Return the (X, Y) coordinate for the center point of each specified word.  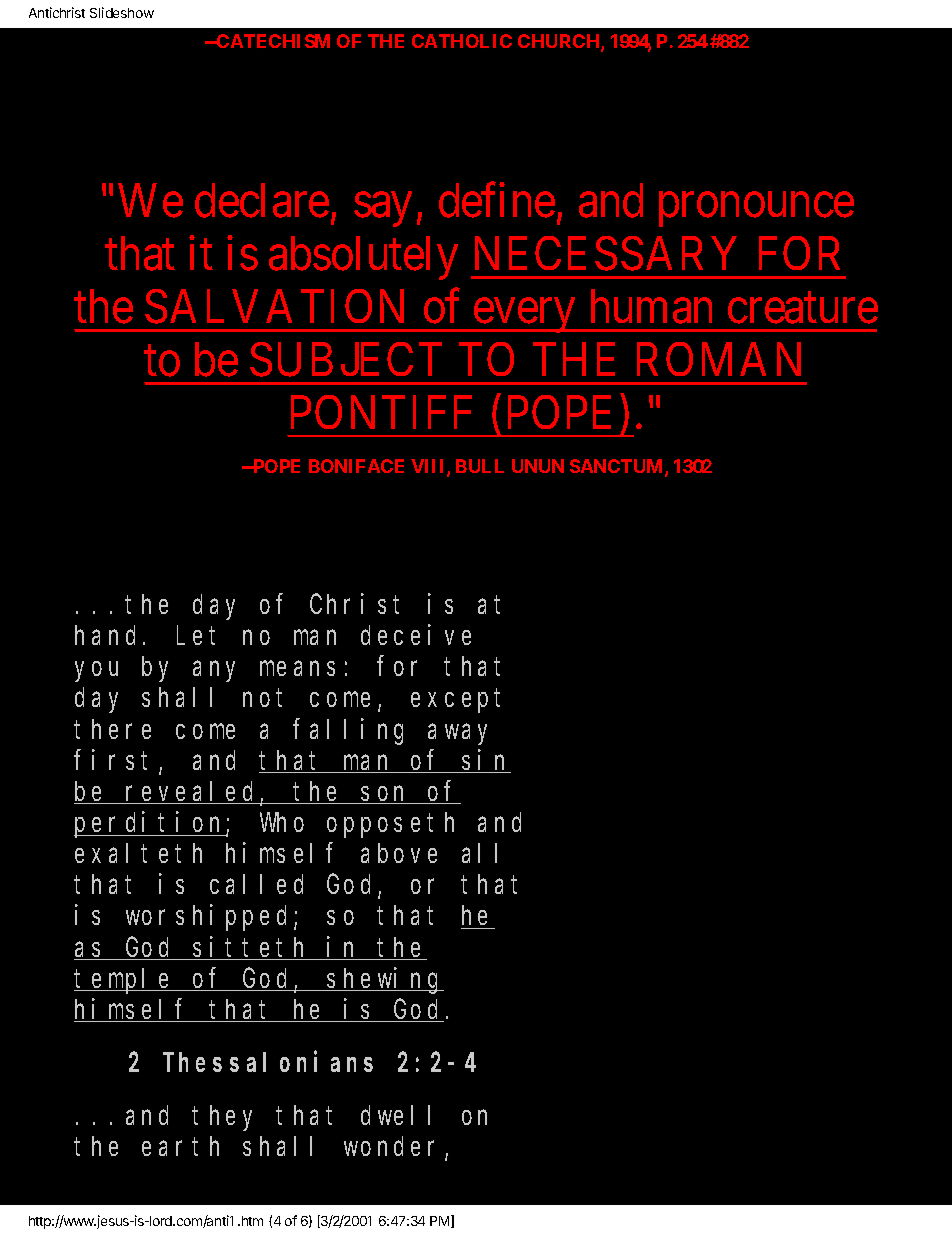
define (497, 200)
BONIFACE (356, 466)
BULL (480, 466)
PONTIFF (381, 412)
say (382, 210)
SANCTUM (618, 467)
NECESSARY (606, 253)
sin (486, 761)
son (386, 795)
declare (262, 200)
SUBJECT (346, 359)
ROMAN (719, 359)
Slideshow (122, 12)
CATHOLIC (462, 41)
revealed (192, 792)
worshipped (210, 918)
